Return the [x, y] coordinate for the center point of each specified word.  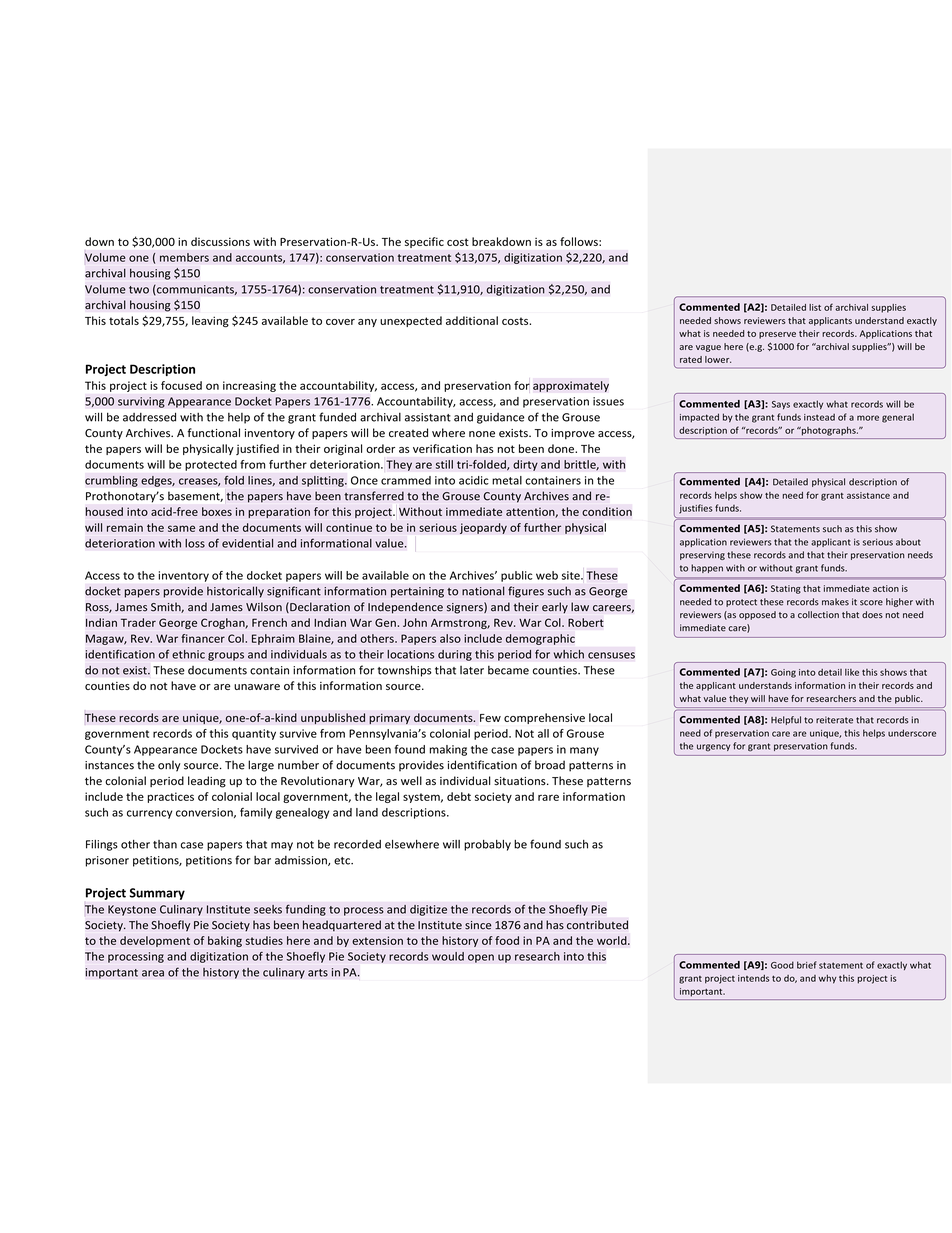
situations [521, 781]
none [482, 434]
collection [818, 614]
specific [424, 242]
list [815, 307]
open [481, 958]
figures [526, 592]
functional [213, 433]
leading [207, 782]
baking [225, 941]
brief [807, 965]
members [184, 257]
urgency [713, 747]
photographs [828, 431]
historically [235, 592]
